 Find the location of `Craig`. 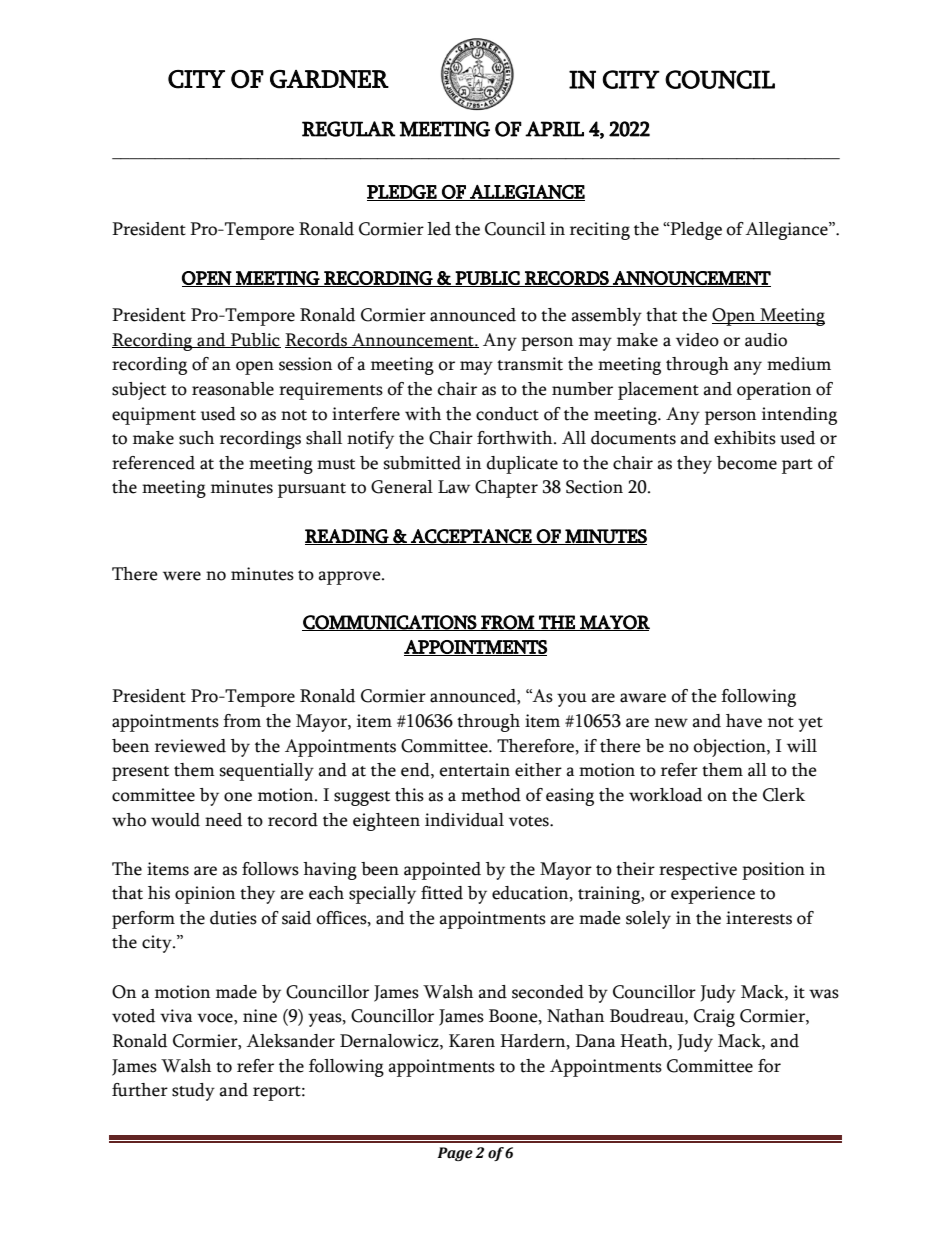

Craig is located at coordinates (714, 1018).
